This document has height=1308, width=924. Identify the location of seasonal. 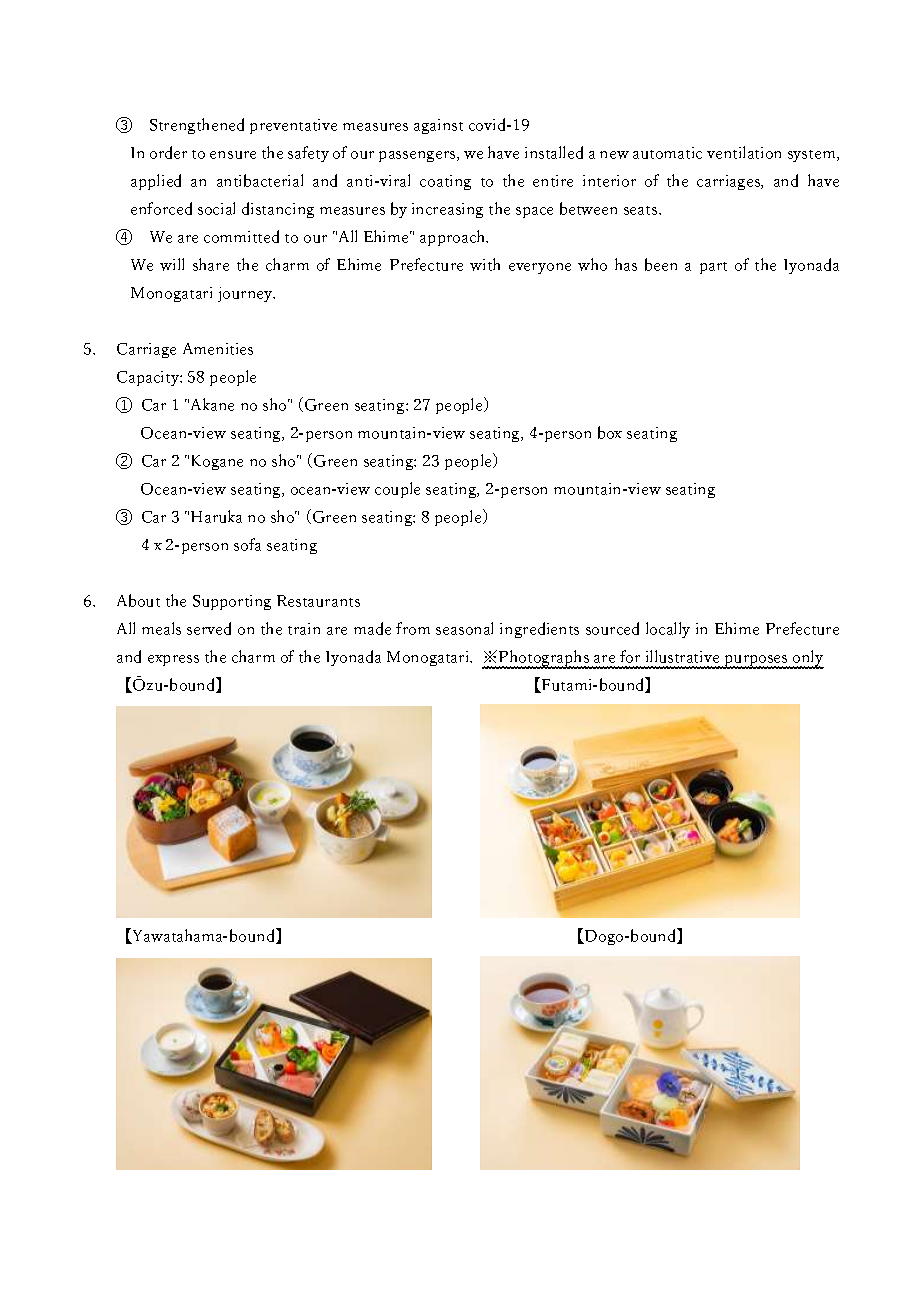
(464, 628).
